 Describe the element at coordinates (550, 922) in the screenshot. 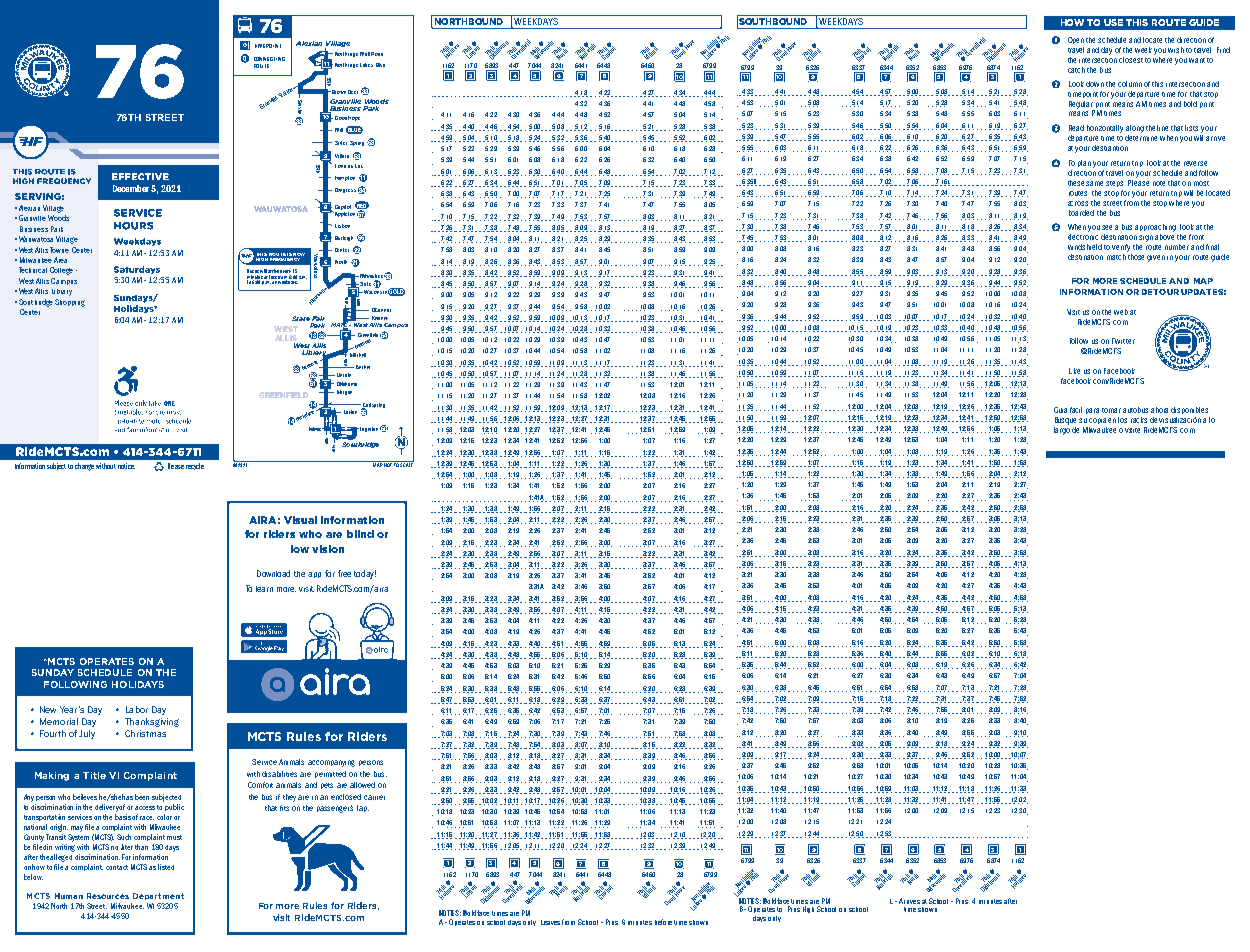

I see `Leaves` at that location.
